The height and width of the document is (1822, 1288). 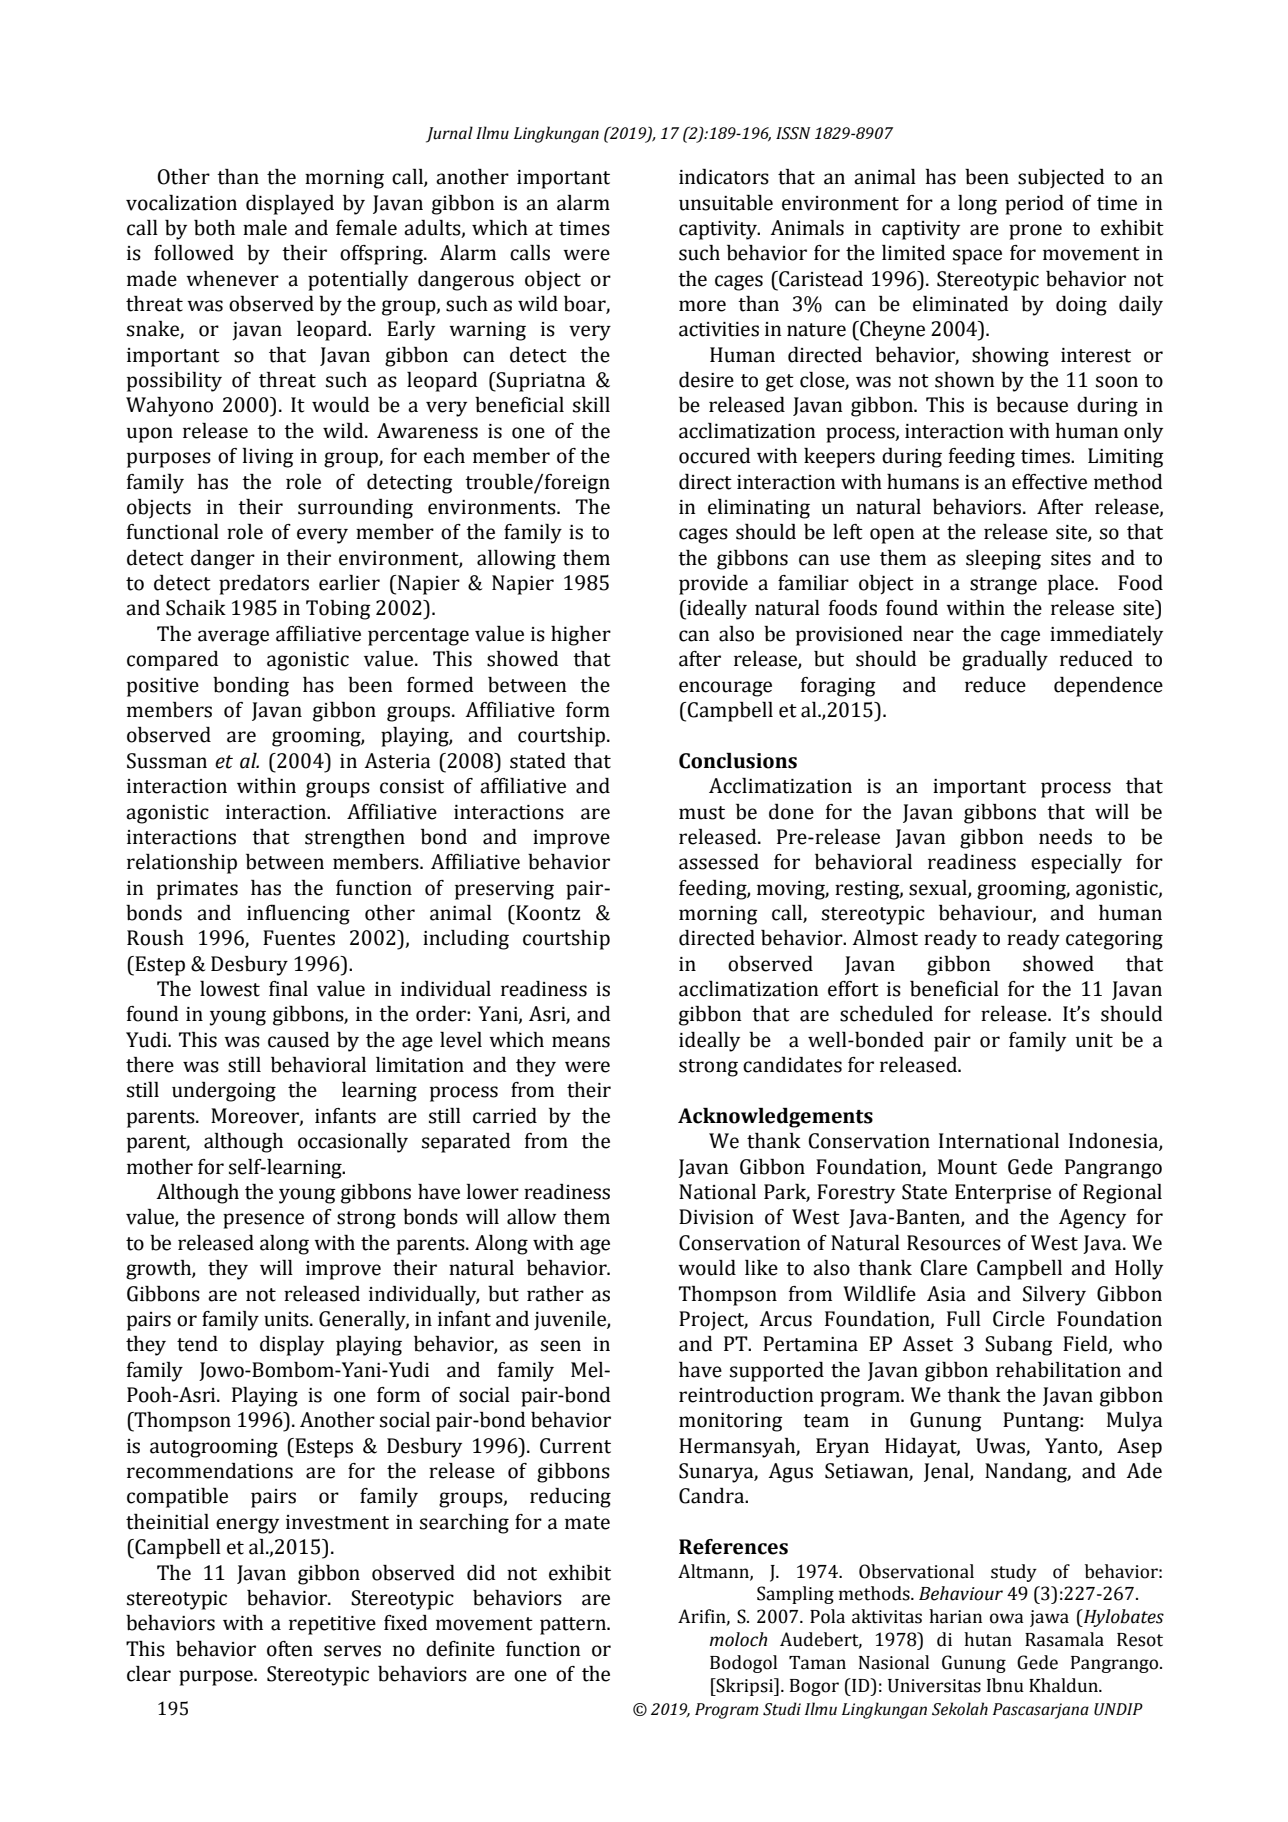 What do you see at coordinates (547, 913) in the document?
I see `Koontz` at bounding box center [547, 913].
